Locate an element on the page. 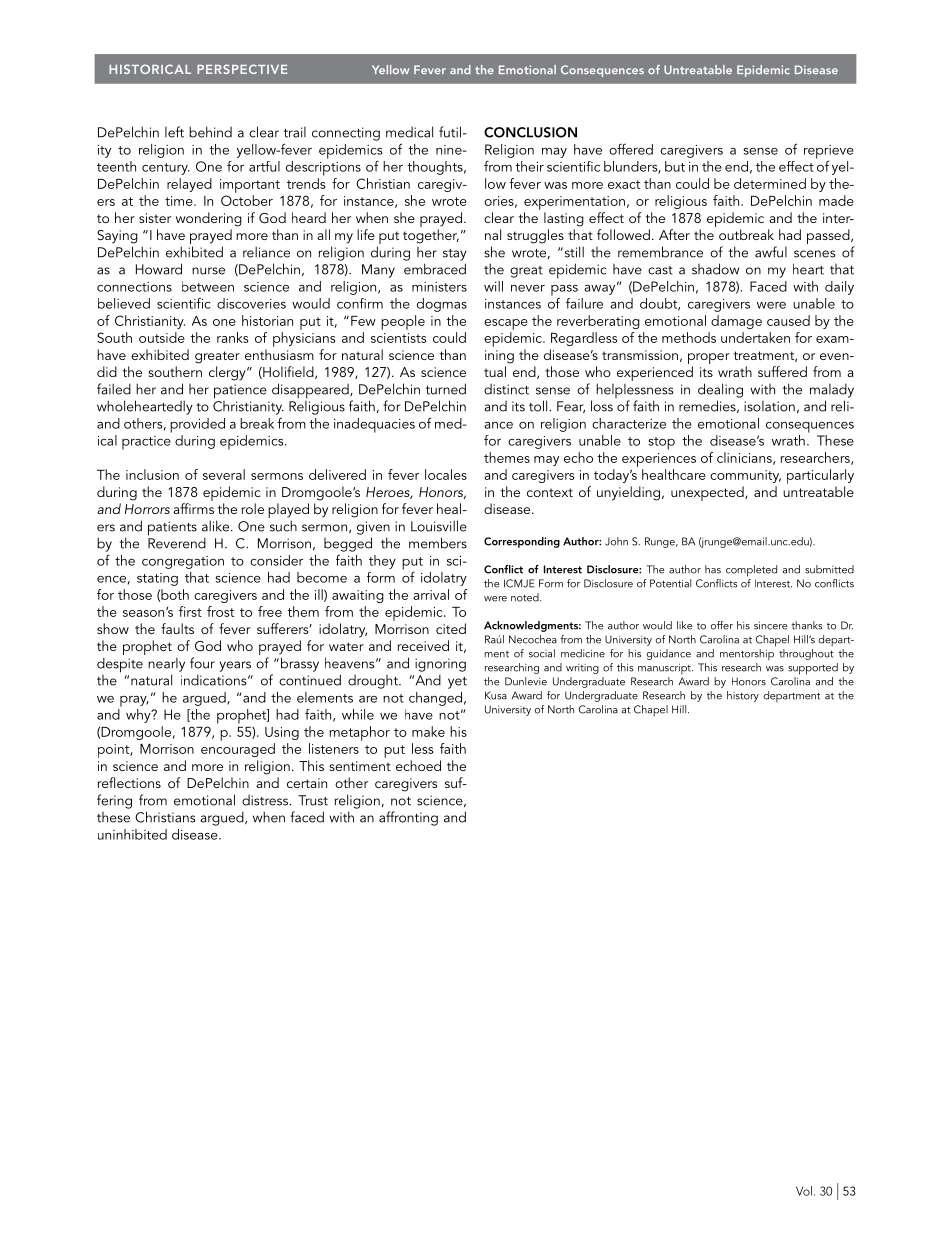  CONCLUSION is located at coordinates (530, 132).
